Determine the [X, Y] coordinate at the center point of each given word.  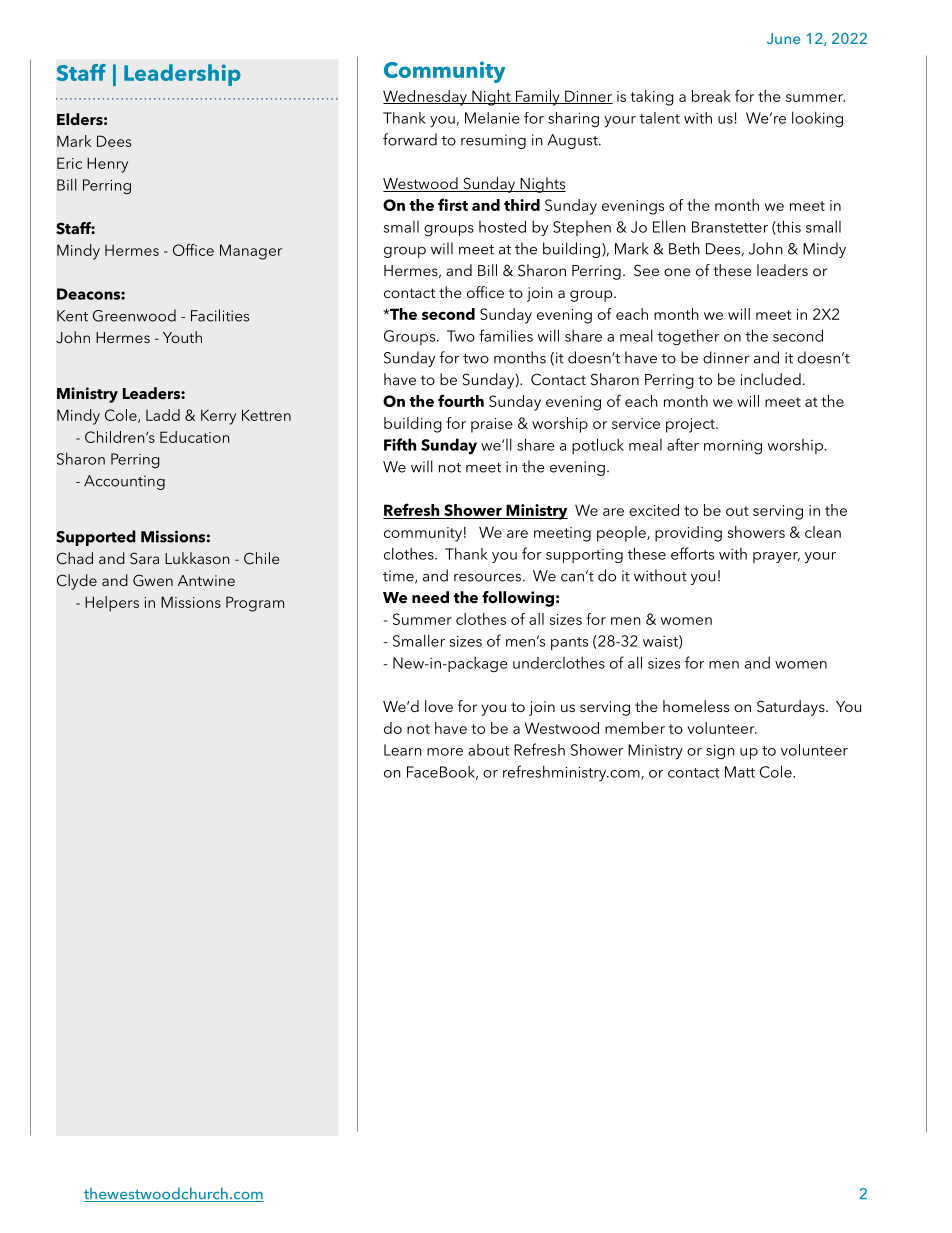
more [445, 752]
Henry [107, 165]
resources [487, 577]
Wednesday [426, 98]
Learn [403, 750]
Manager [251, 252]
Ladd [163, 415]
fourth [461, 400]
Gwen [153, 580]
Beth [684, 248]
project [691, 425]
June [783, 38]
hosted [502, 226]
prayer [776, 557]
